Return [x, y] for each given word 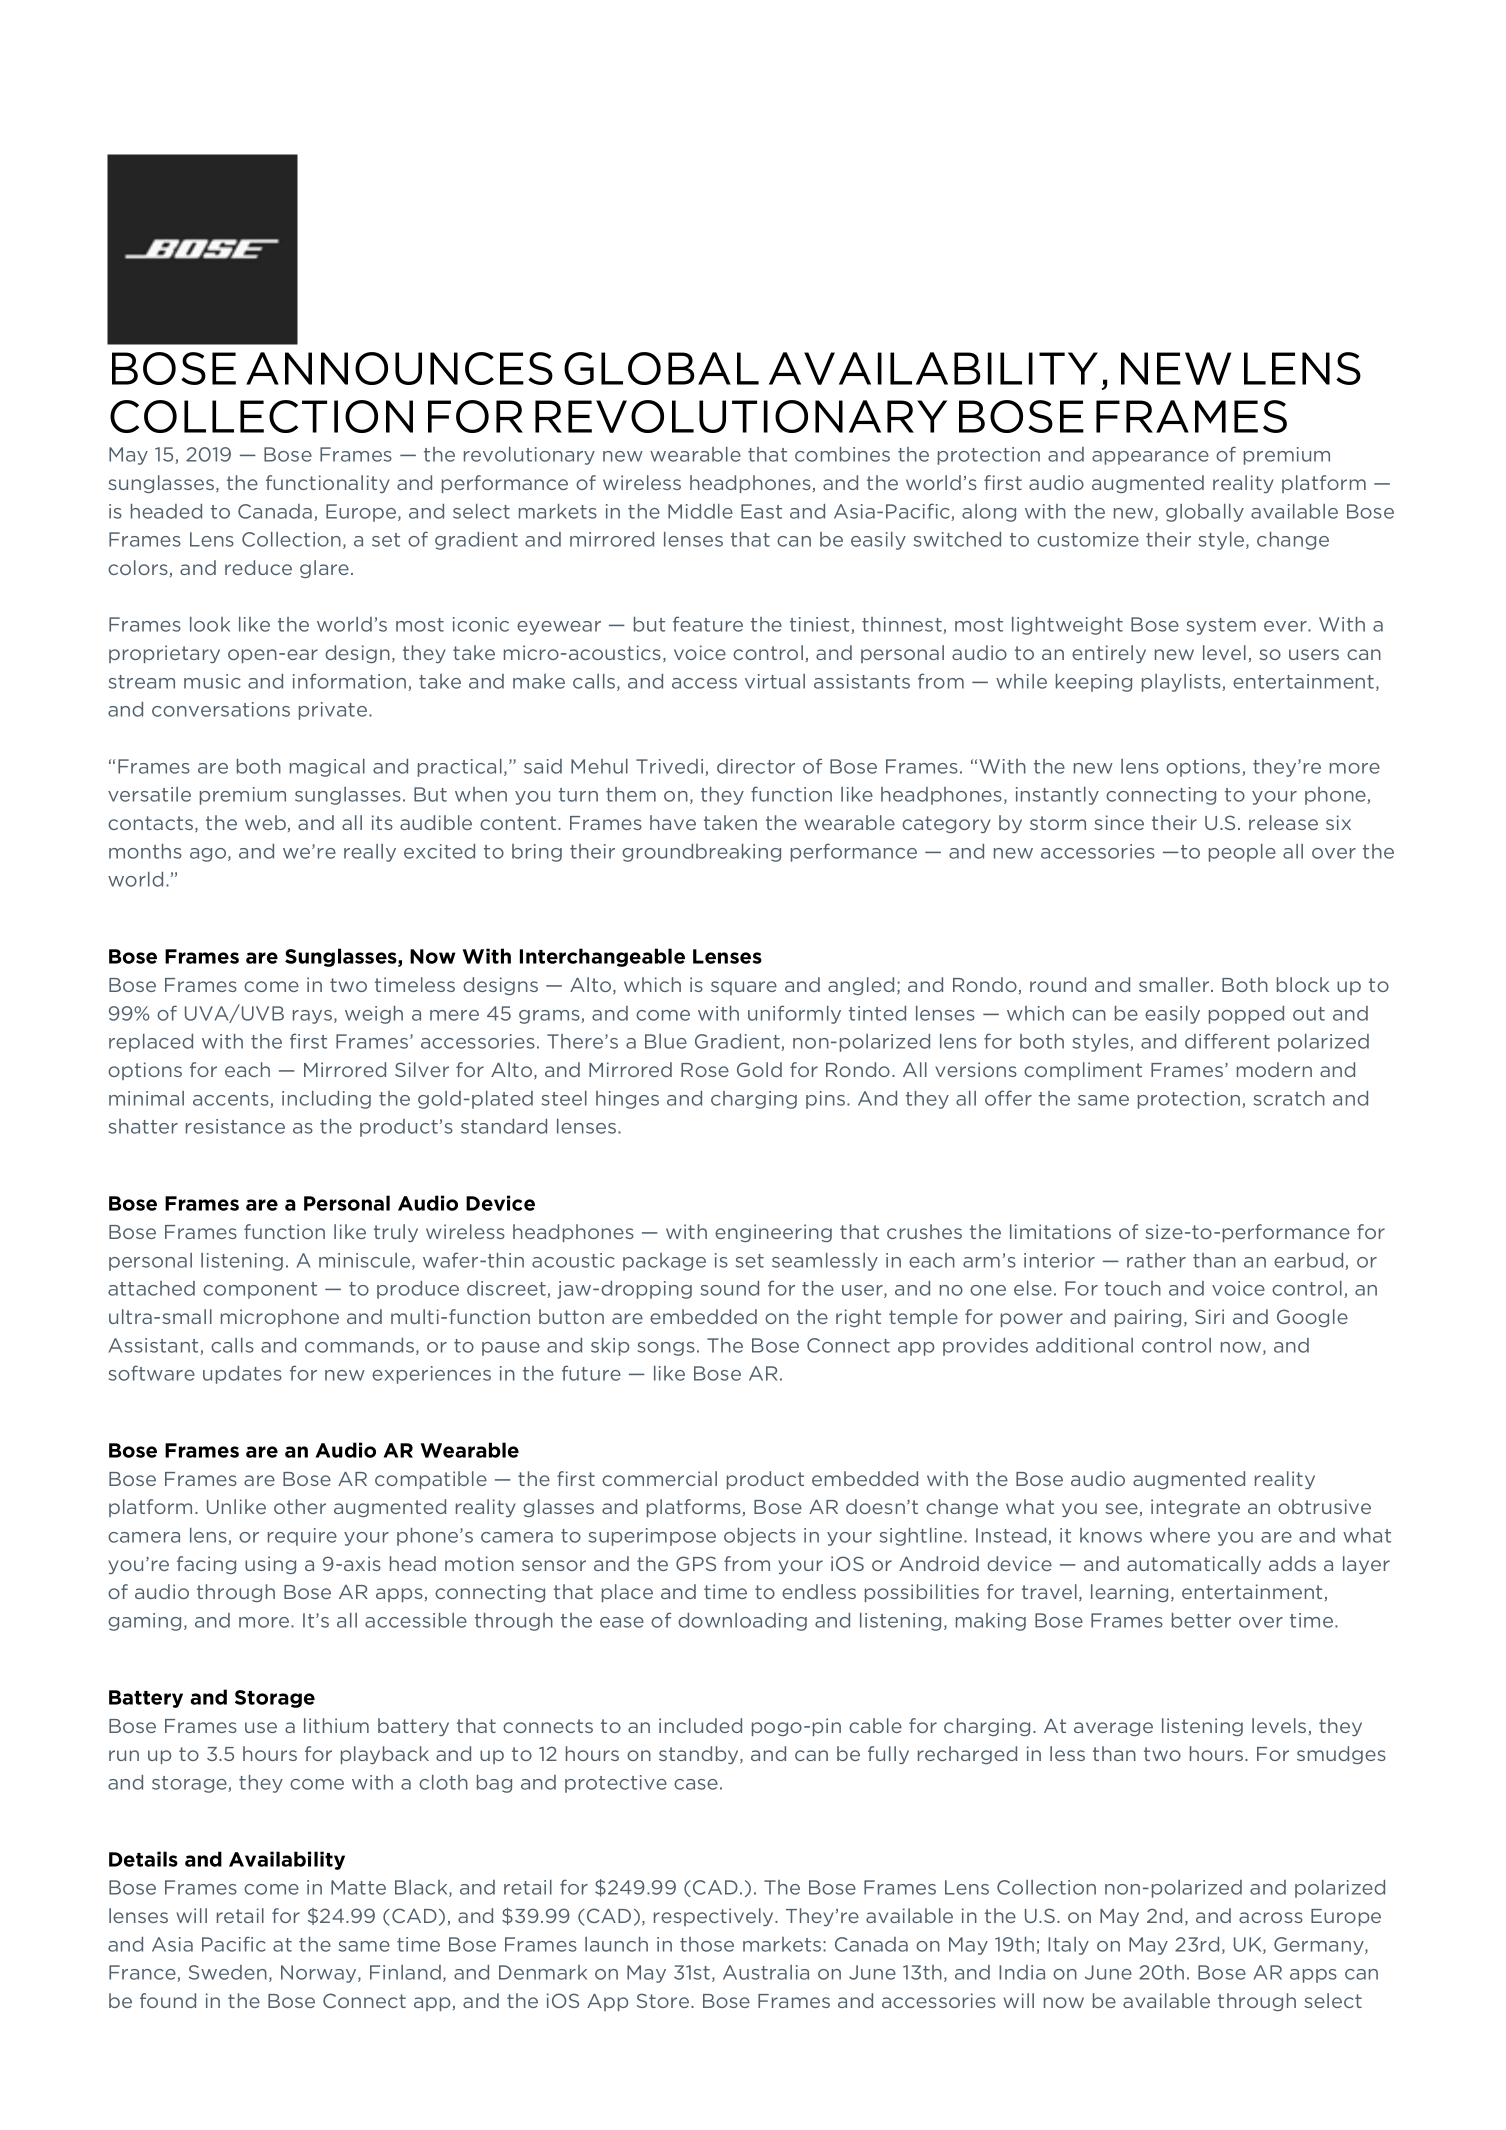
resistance [235, 1126]
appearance [1150, 458]
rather [1156, 1260]
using [270, 1565]
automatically [1194, 1565]
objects [760, 1537]
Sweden [228, 1972]
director [756, 766]
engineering [773, 1233]
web [265, 822]
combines [842, 454]
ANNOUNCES [399, 368]
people [1242, 853]
